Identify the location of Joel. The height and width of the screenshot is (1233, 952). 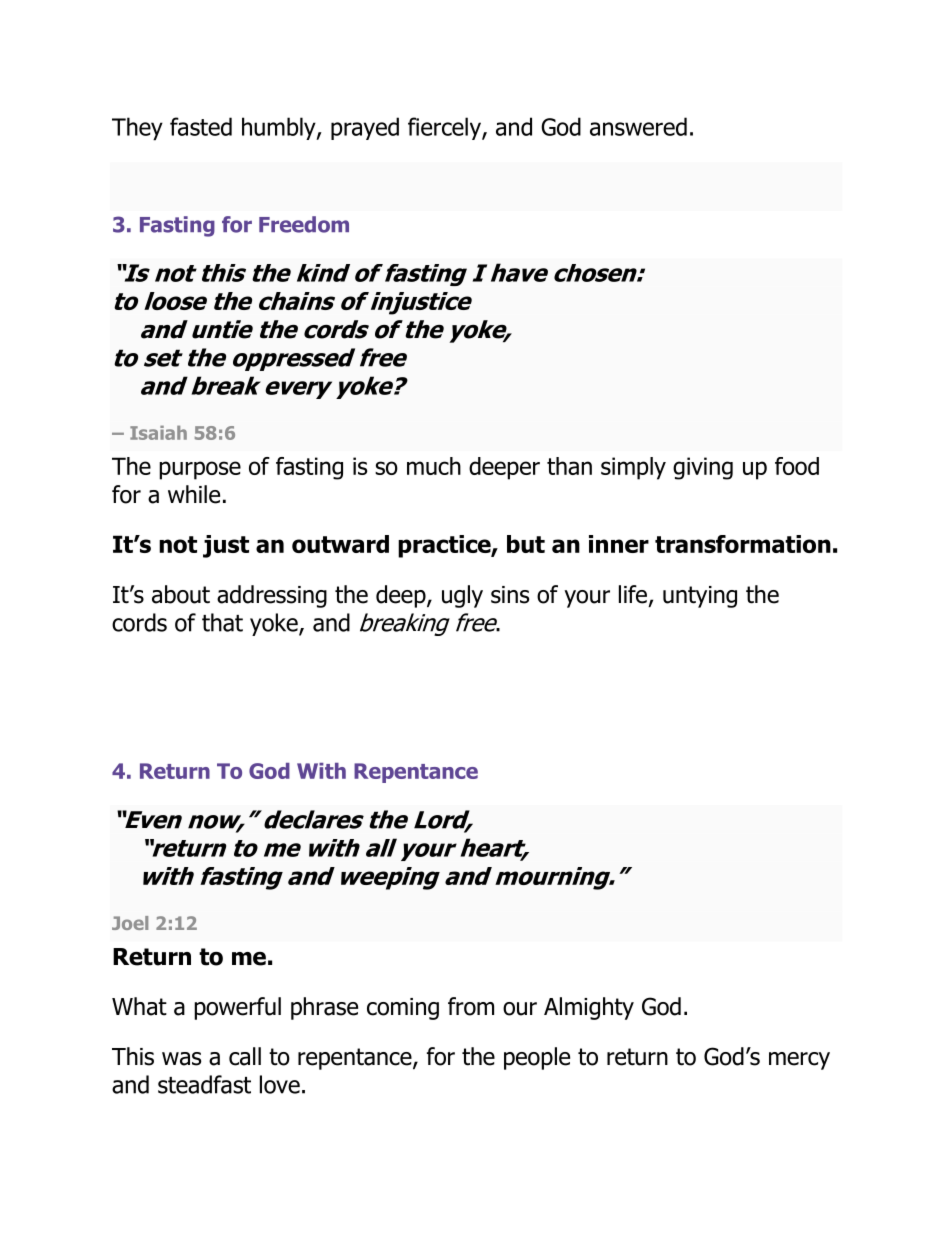
(130, 923).
